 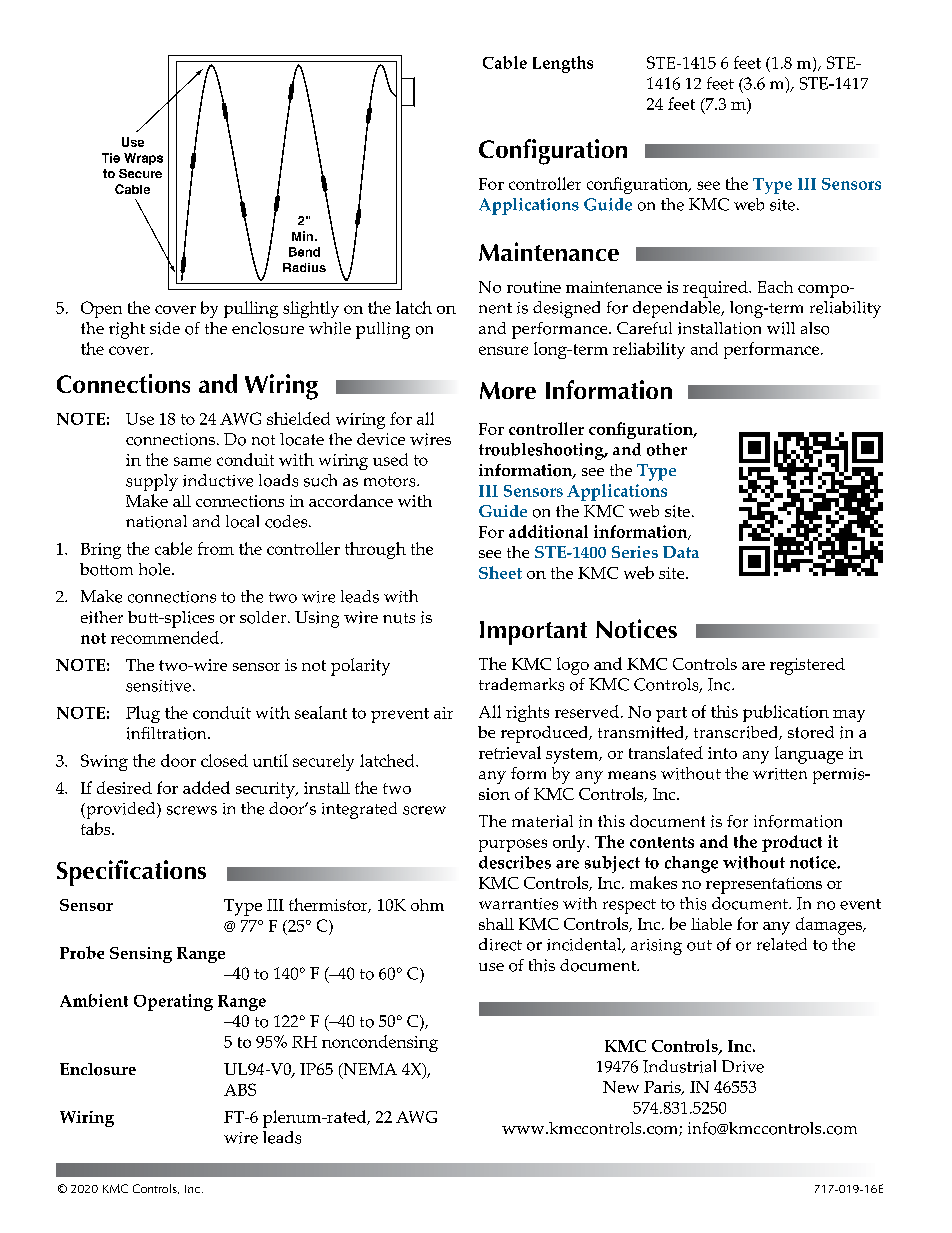 I want to click on hole, so click(x=156, y=569).
